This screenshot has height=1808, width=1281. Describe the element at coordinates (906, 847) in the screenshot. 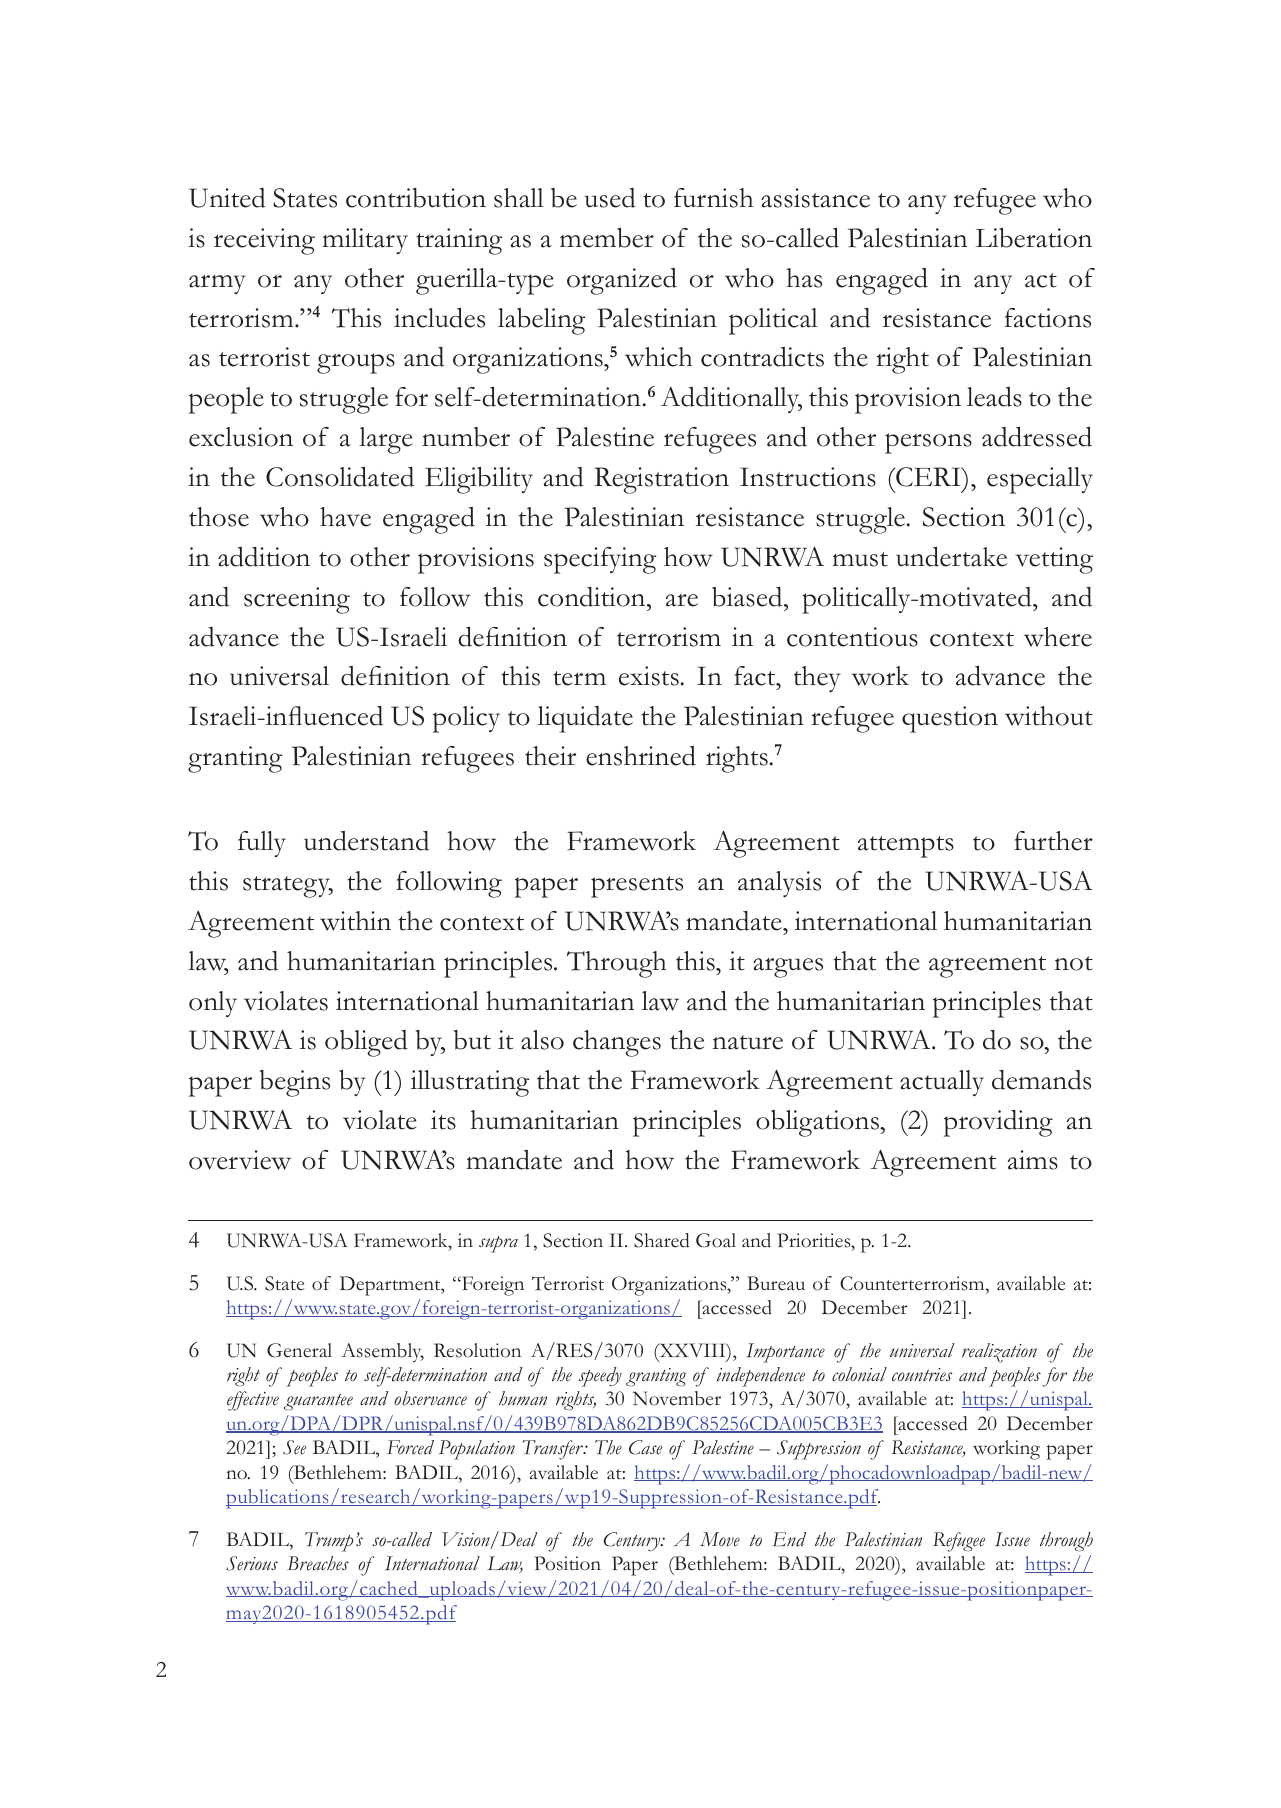

I see `attempts` at that location.
